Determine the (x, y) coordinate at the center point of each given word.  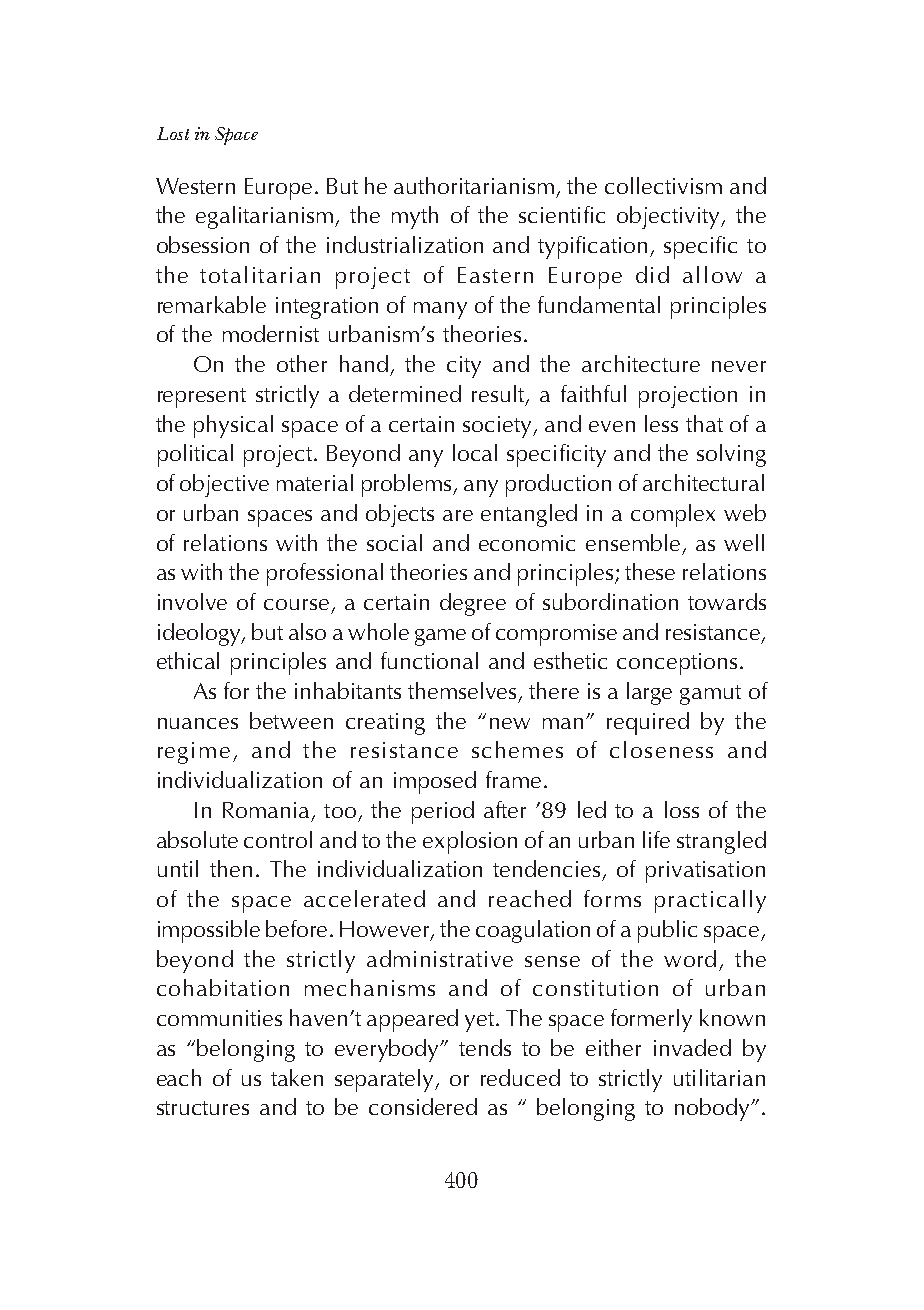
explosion (470, 842)
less (661, 423)
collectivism (663, 185)
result (499, 395)
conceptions (677, 664)
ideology (200, 634)
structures (203, 1108)
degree (473, 604)
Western (195, 186)
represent (202, 398)
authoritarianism (474, 185)
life (656, 839)
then (231, 868)
